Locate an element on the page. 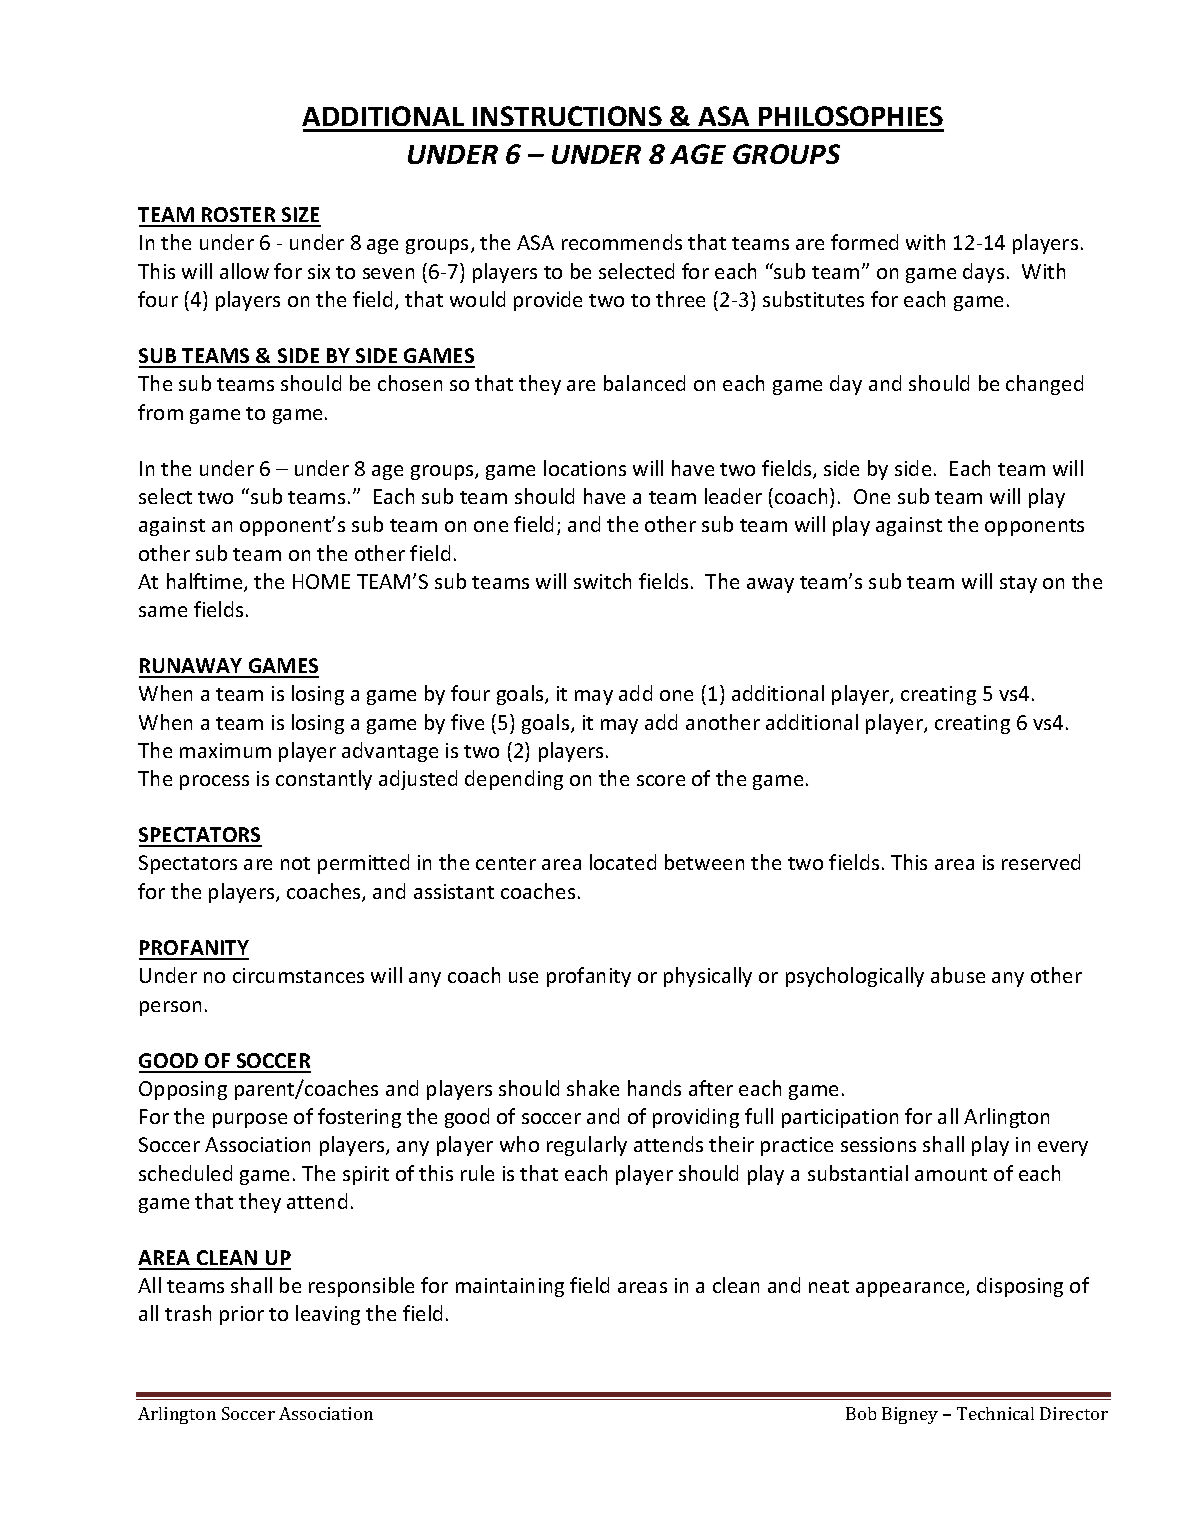  process is located at coordinates (214, 782).
